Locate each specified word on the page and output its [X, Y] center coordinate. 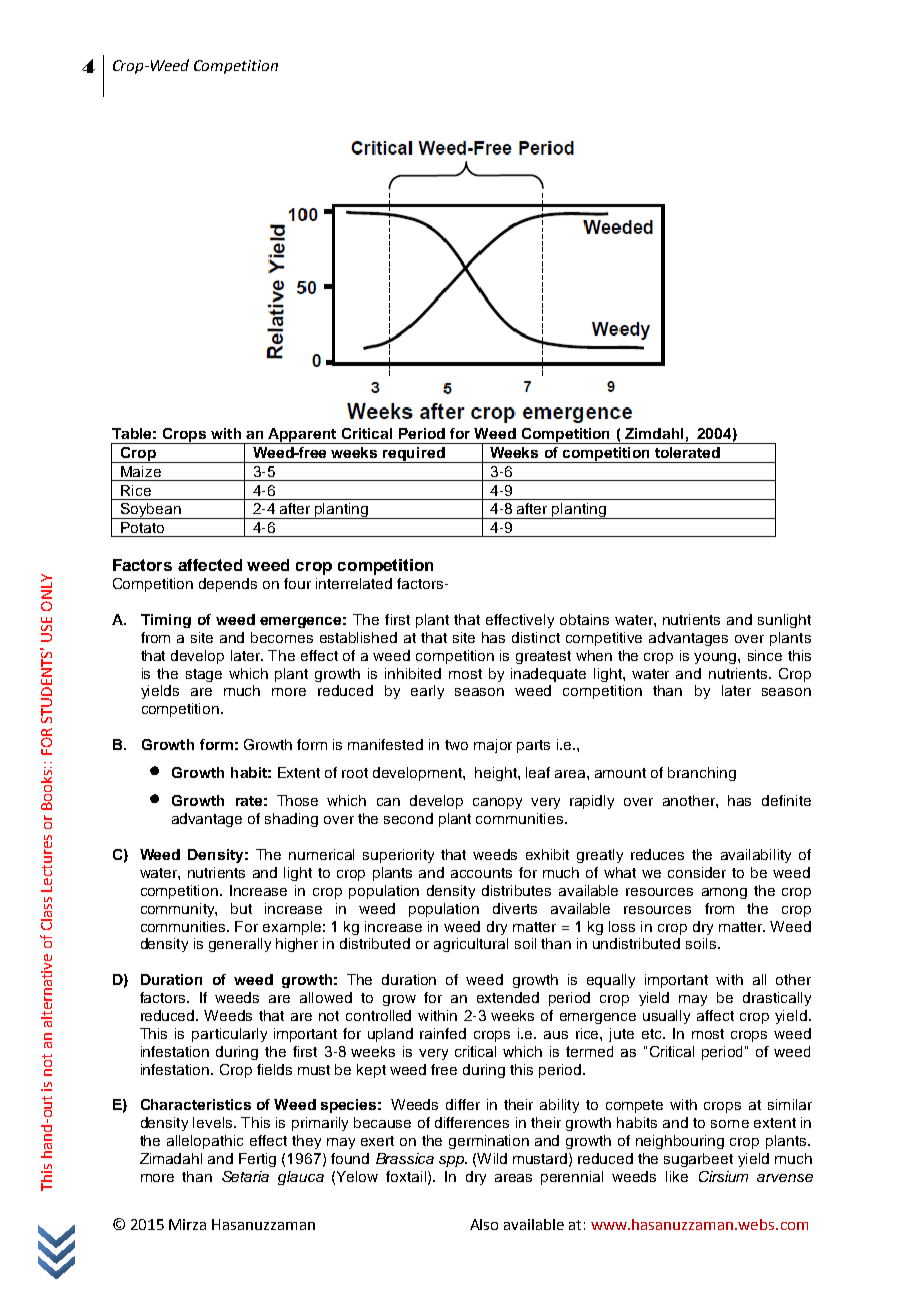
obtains [584, 619]
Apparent [303, 436]
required [414, 455]
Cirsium [723, 1176]
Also [484, 1224]
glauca [301, 1178]
